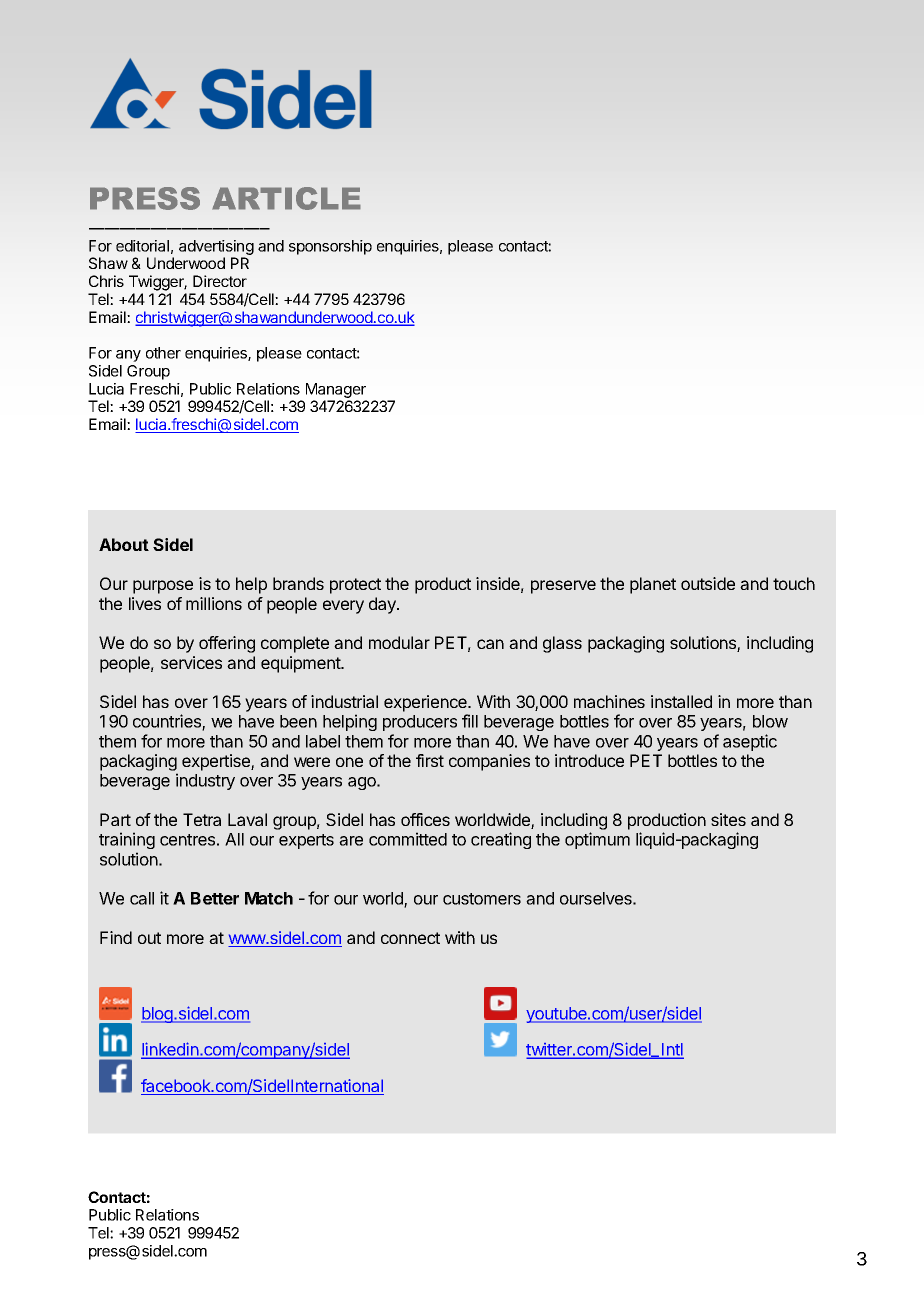 Image resolution: width=924 pixels, height=1308 pixels. What do you see at coordinates (220, 281) in the document?
I see `Director` at bounding box center [220, 281].
